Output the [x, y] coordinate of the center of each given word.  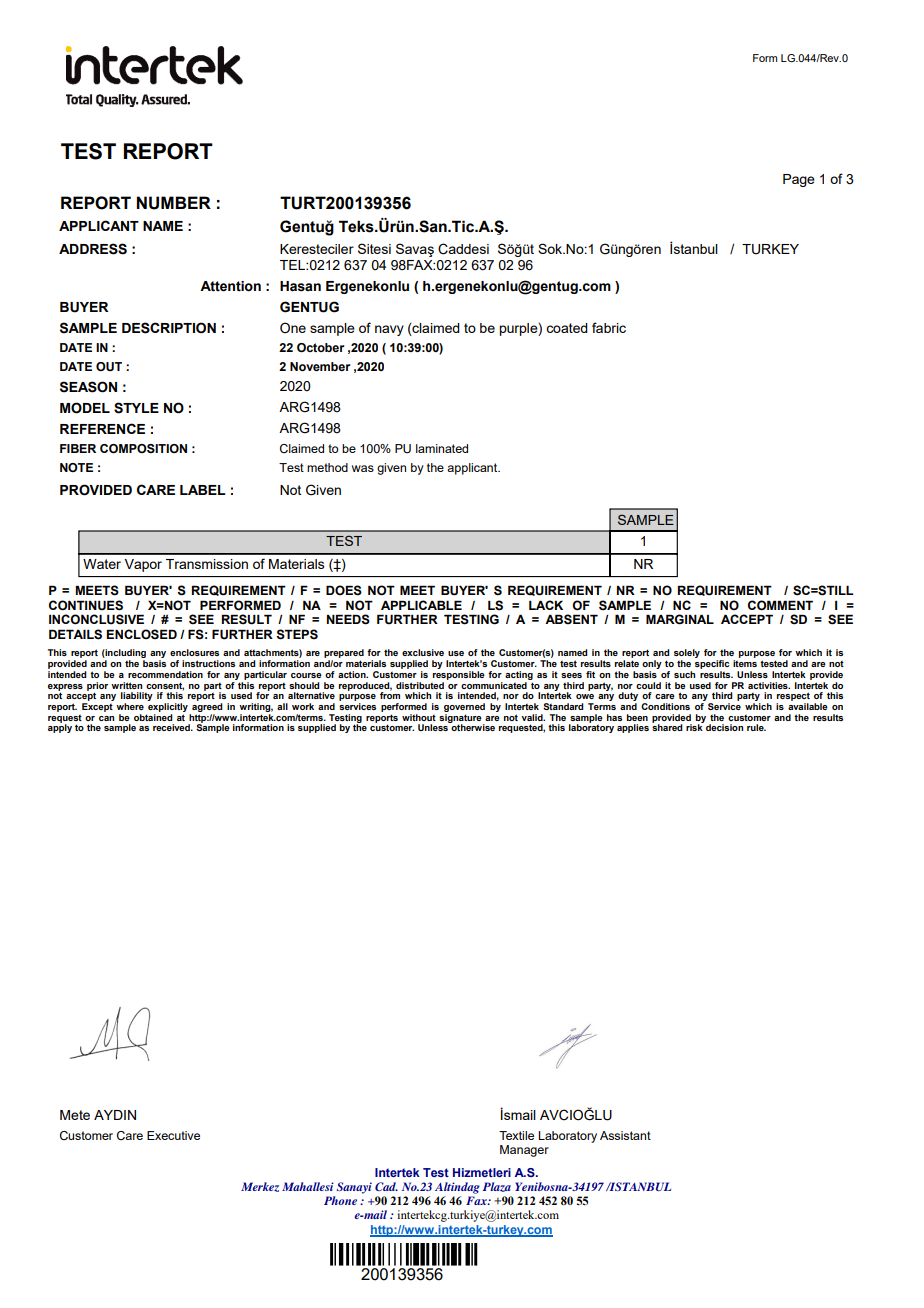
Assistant [625, 1135]
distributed [420, 685]
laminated [442, 448]
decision [724, 727]
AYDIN [115, 1115]
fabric [609, 327]
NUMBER [174, 203]
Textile [516, 1135]
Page [799, 180]
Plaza [497, 1187]
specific [712, 664]
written [126, 685]
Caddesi [463, 249]
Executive [173, 1135]
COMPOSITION [143, 448]
